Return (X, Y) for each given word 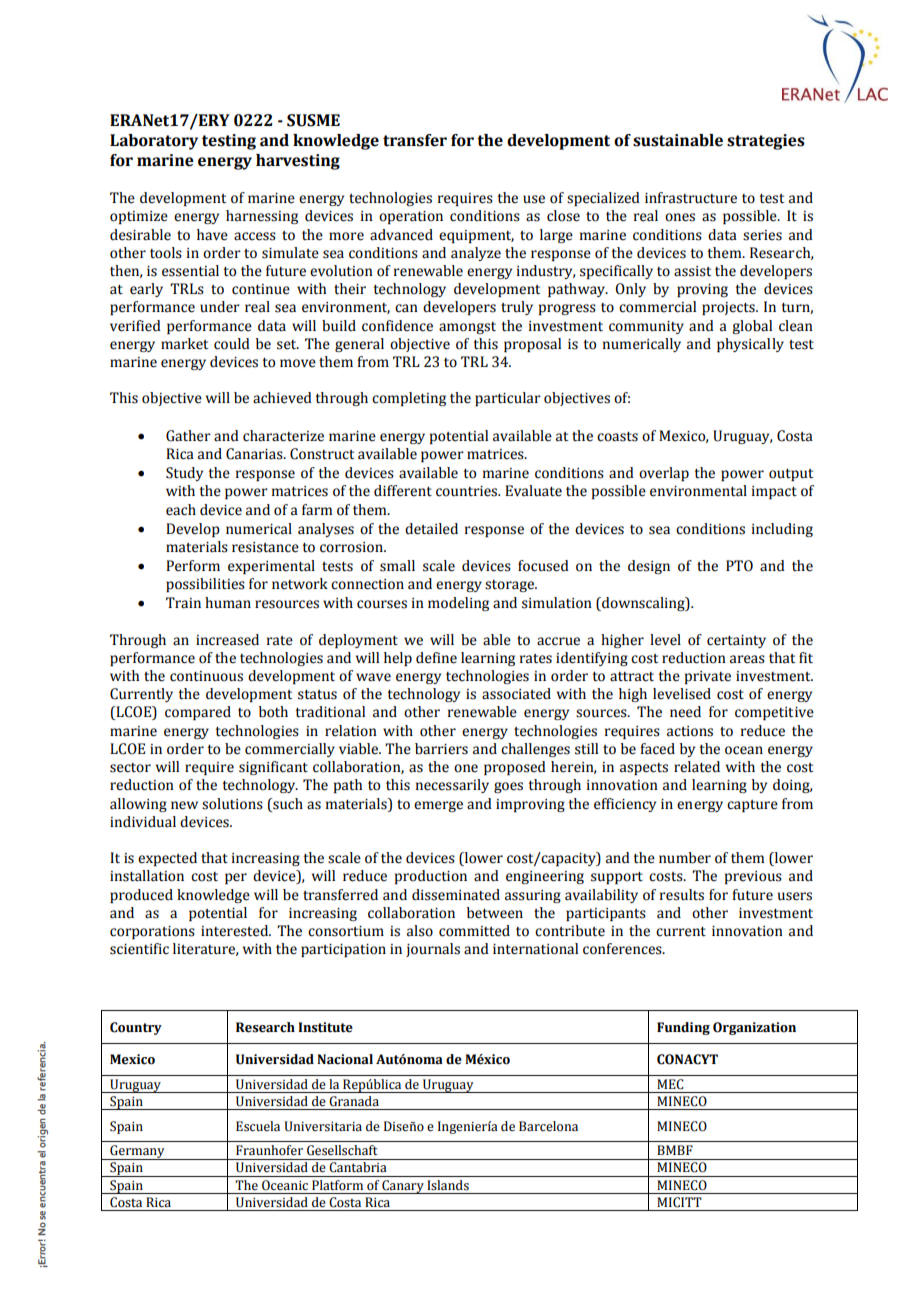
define (436, 658)
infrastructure (691, 198)
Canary (403, 1187)
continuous (206, 676)
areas (747, 659)
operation (411, 217)
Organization (754, 1028)
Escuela (258, 1126)
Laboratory (154, 142)
